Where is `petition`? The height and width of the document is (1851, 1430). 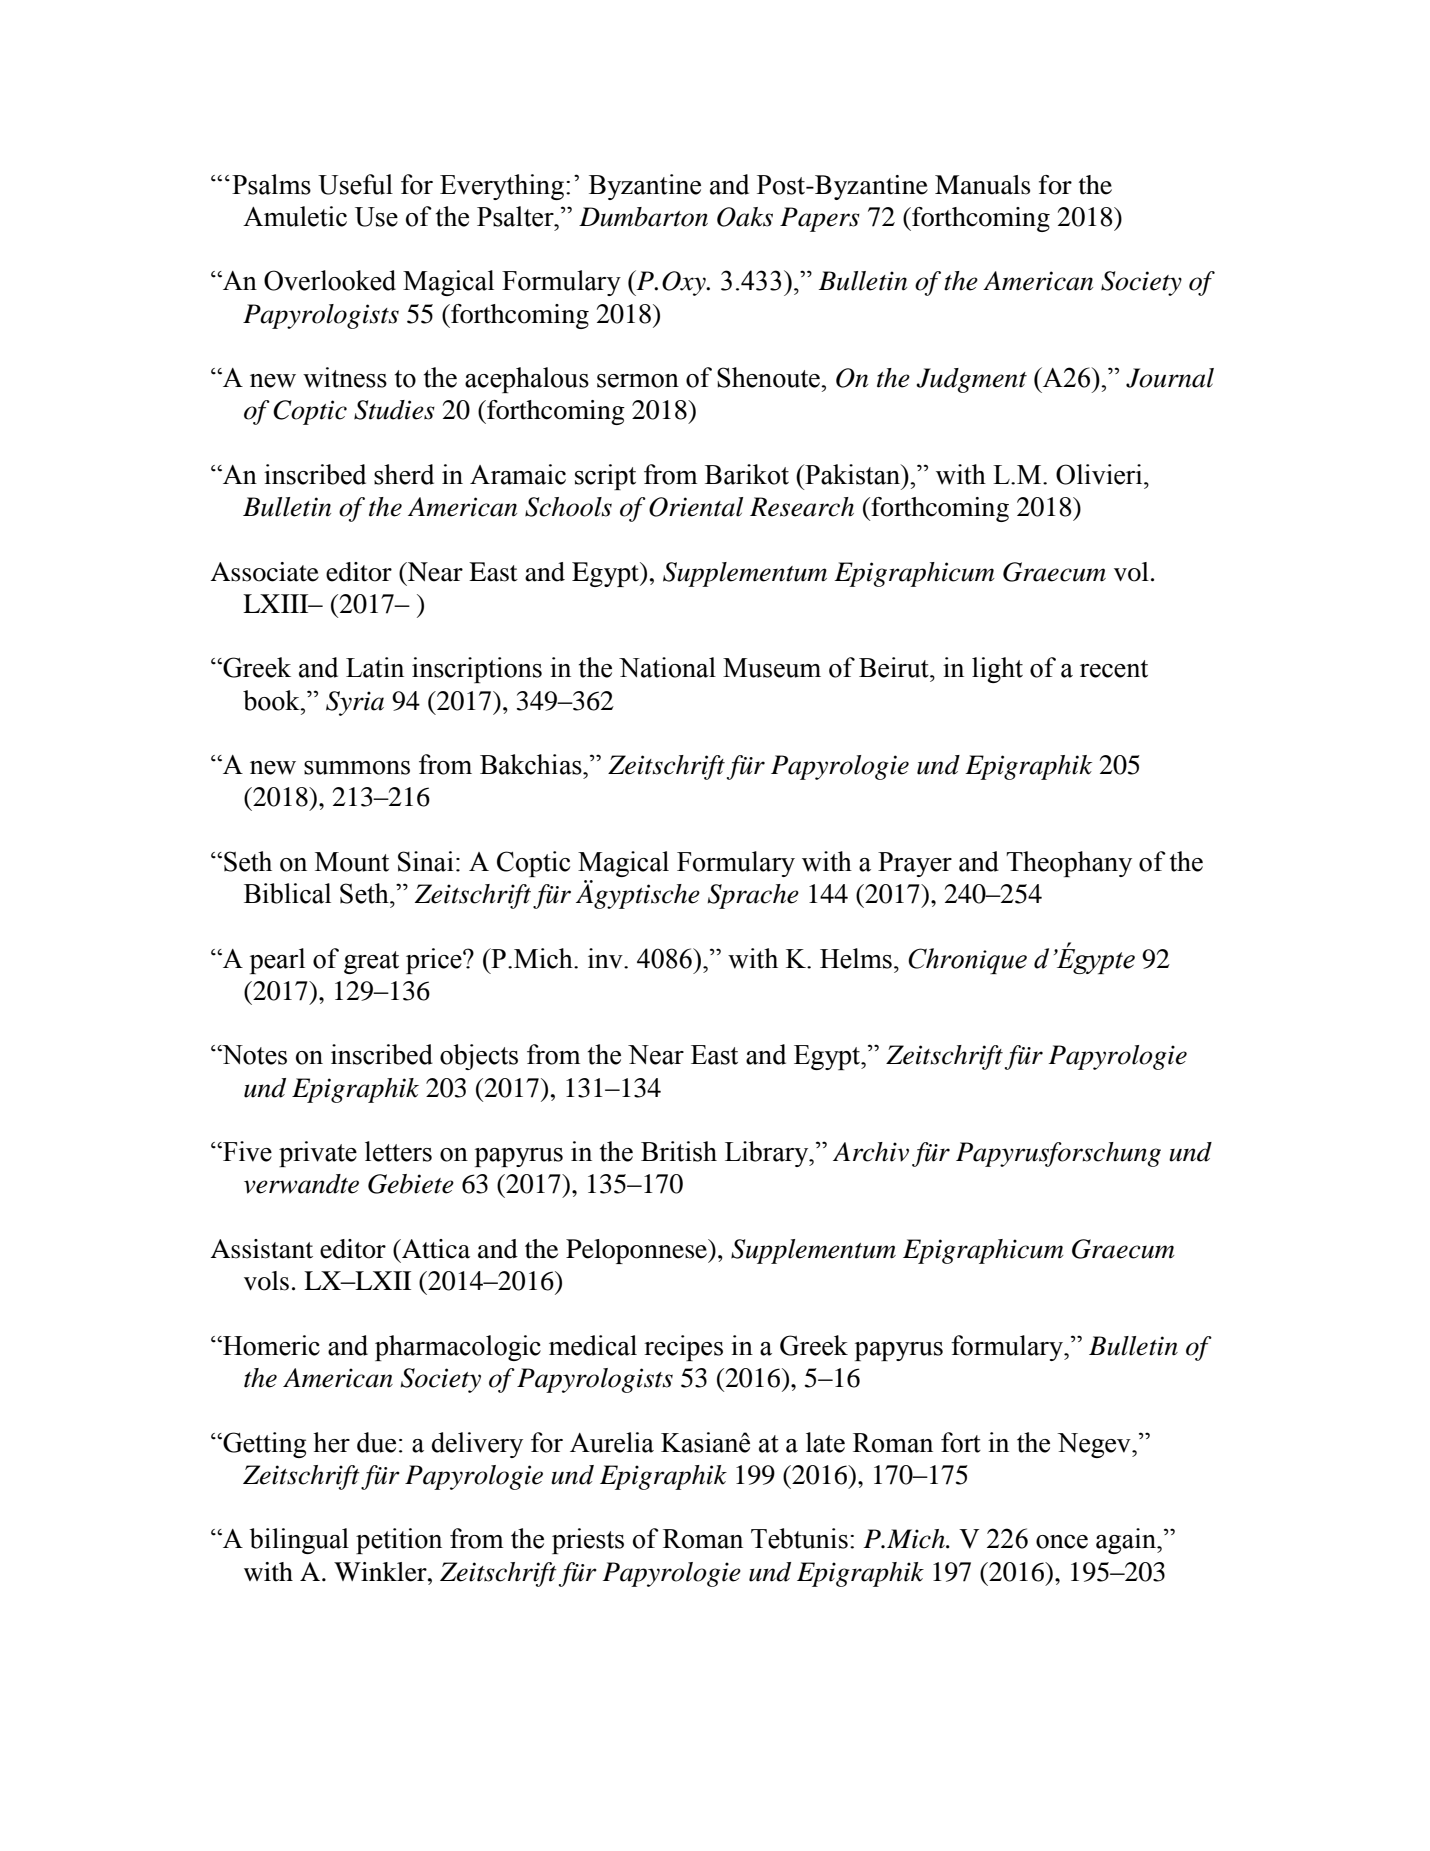
petition is located at coordinates (399, 1541).
